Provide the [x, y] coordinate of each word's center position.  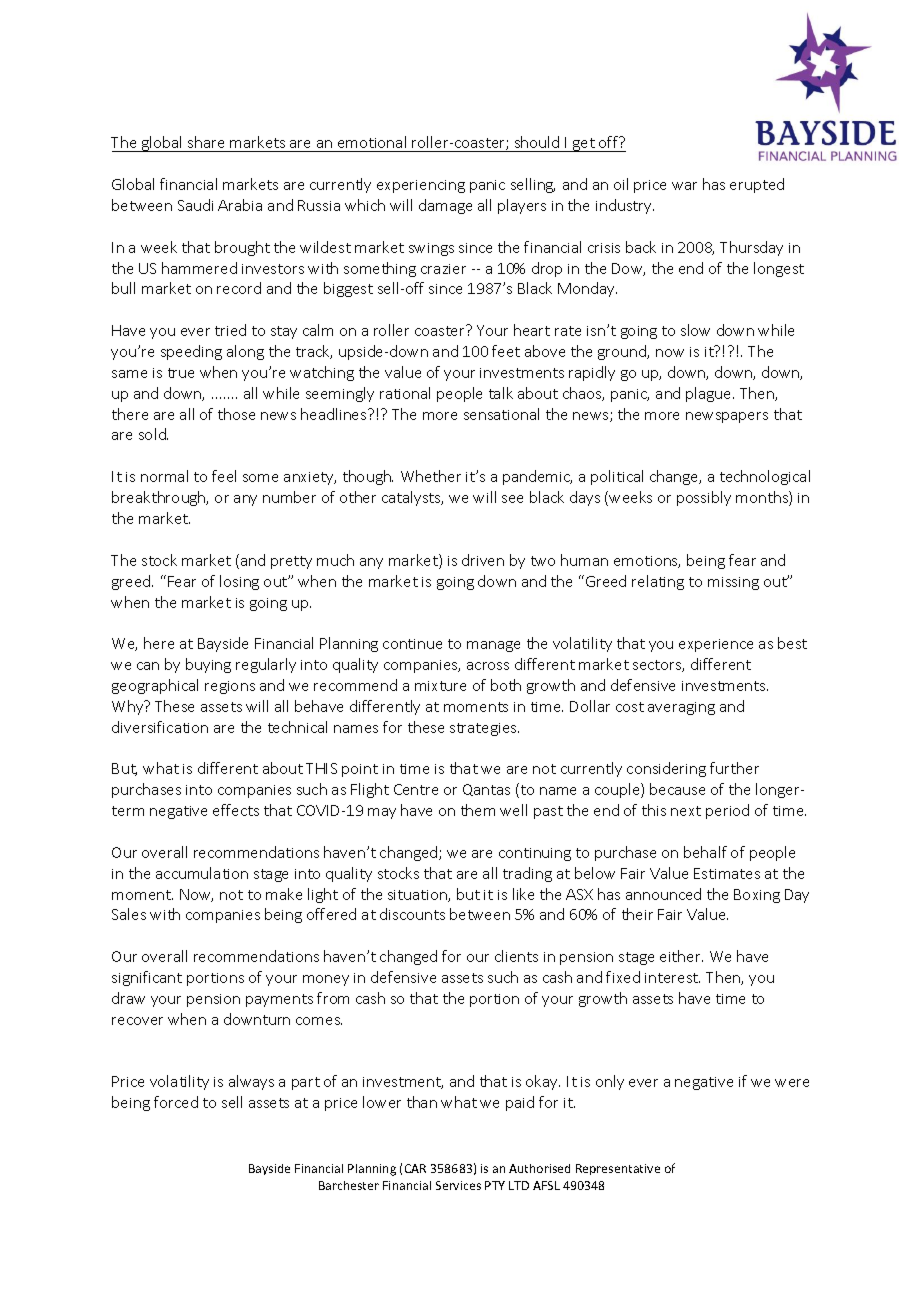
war [684, 186]
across [488, 666]
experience [716, 645]
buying [208, 665]
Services [458, 1185]
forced [176, 1102]
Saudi [195, 205]
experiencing [421, 186]
